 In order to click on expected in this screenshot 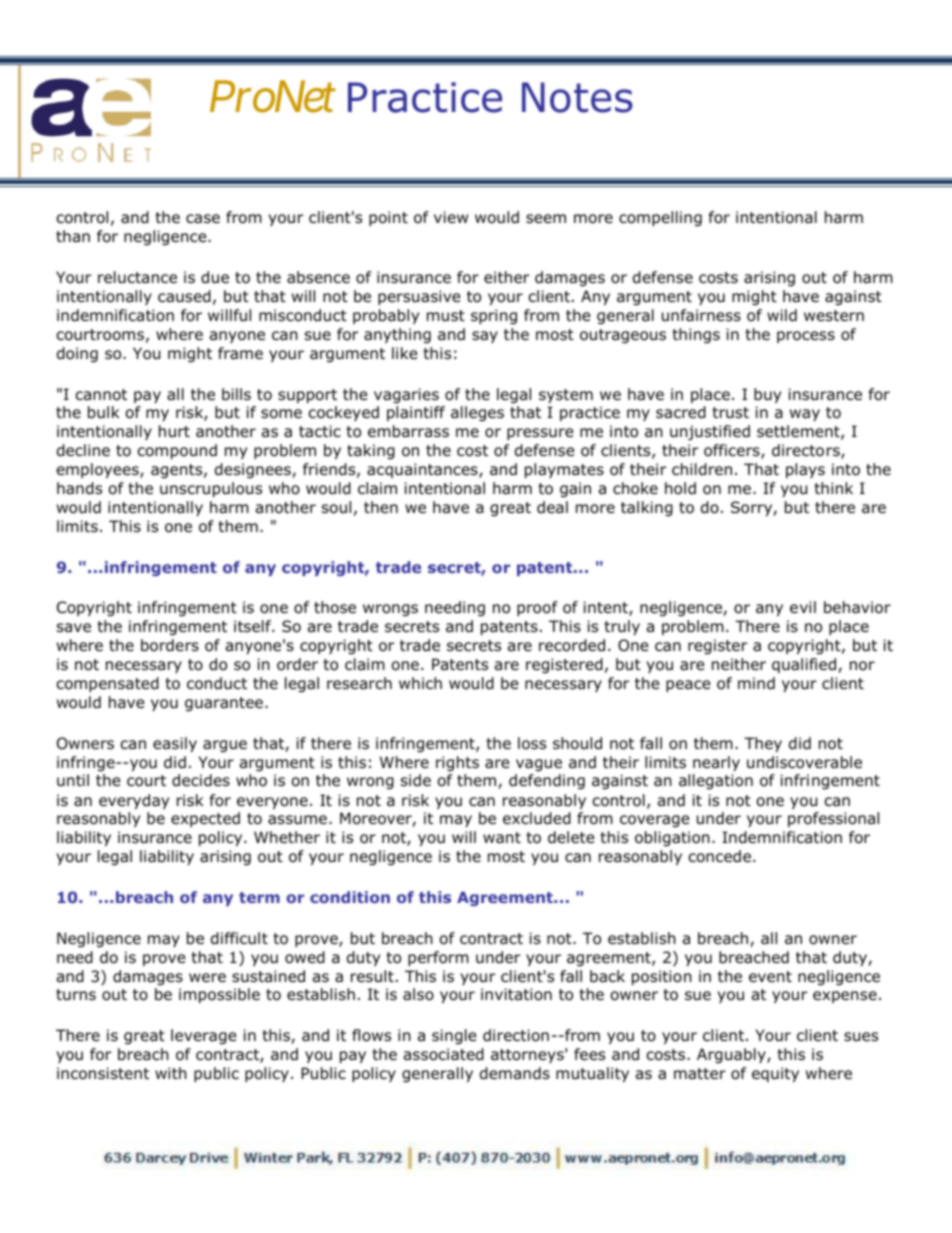, I will do `click(205, 819)`.
